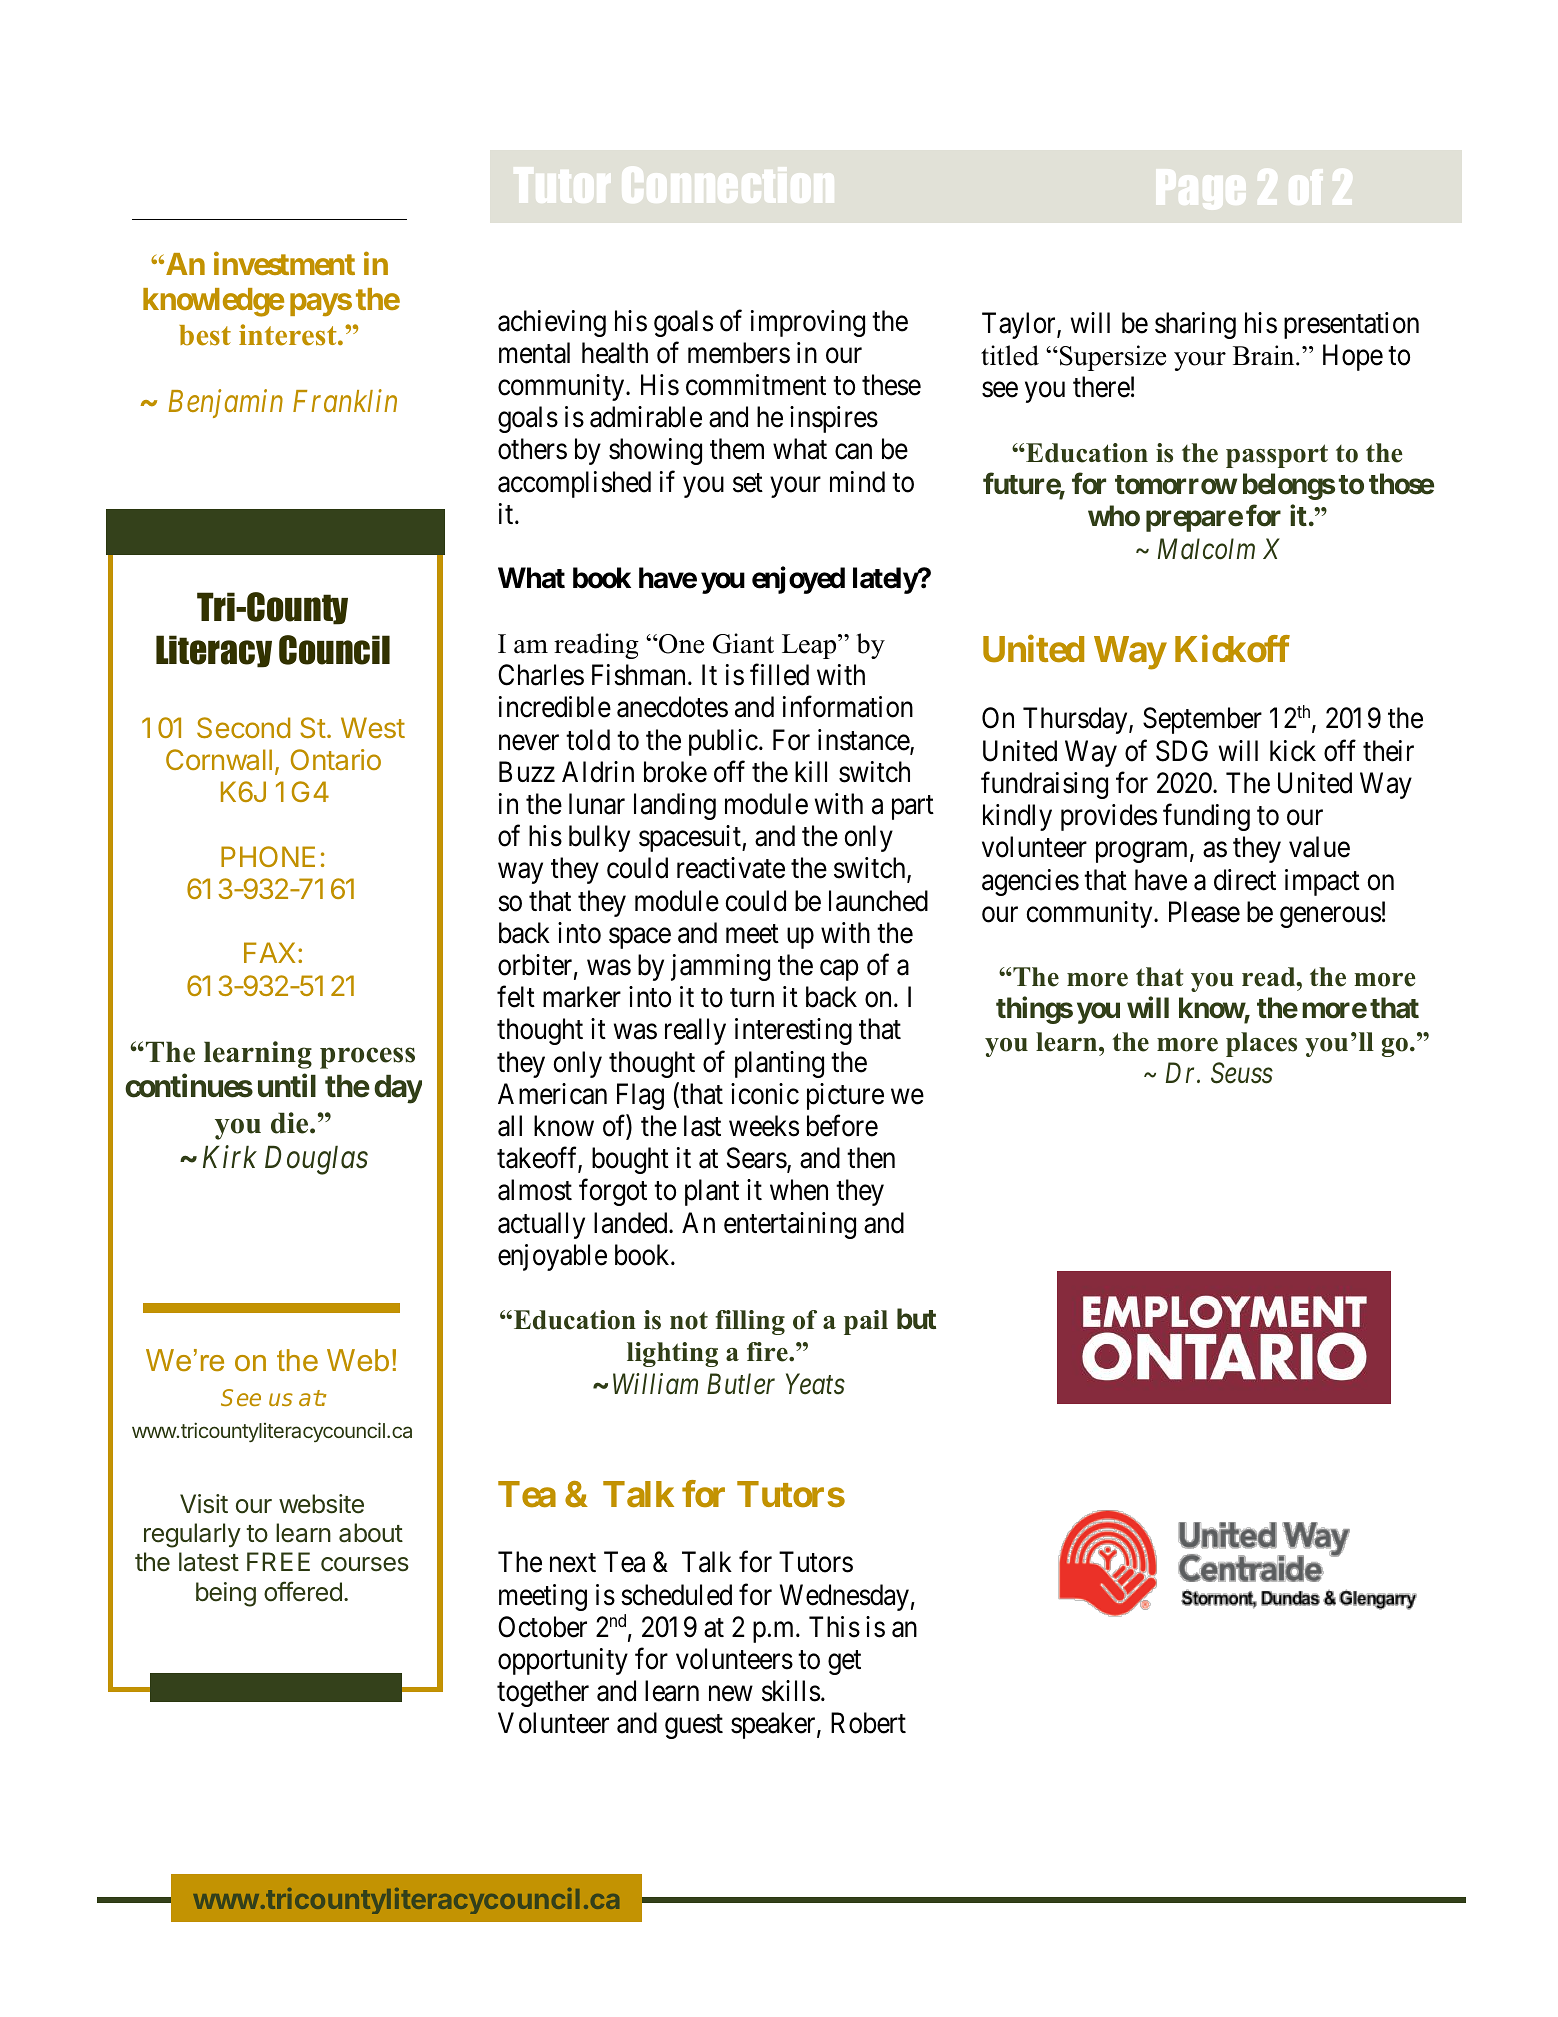 The image size is (1558, 2017). Describe the element at coordinates (808, 323) in the screenshot. I see `improving` at that location.
